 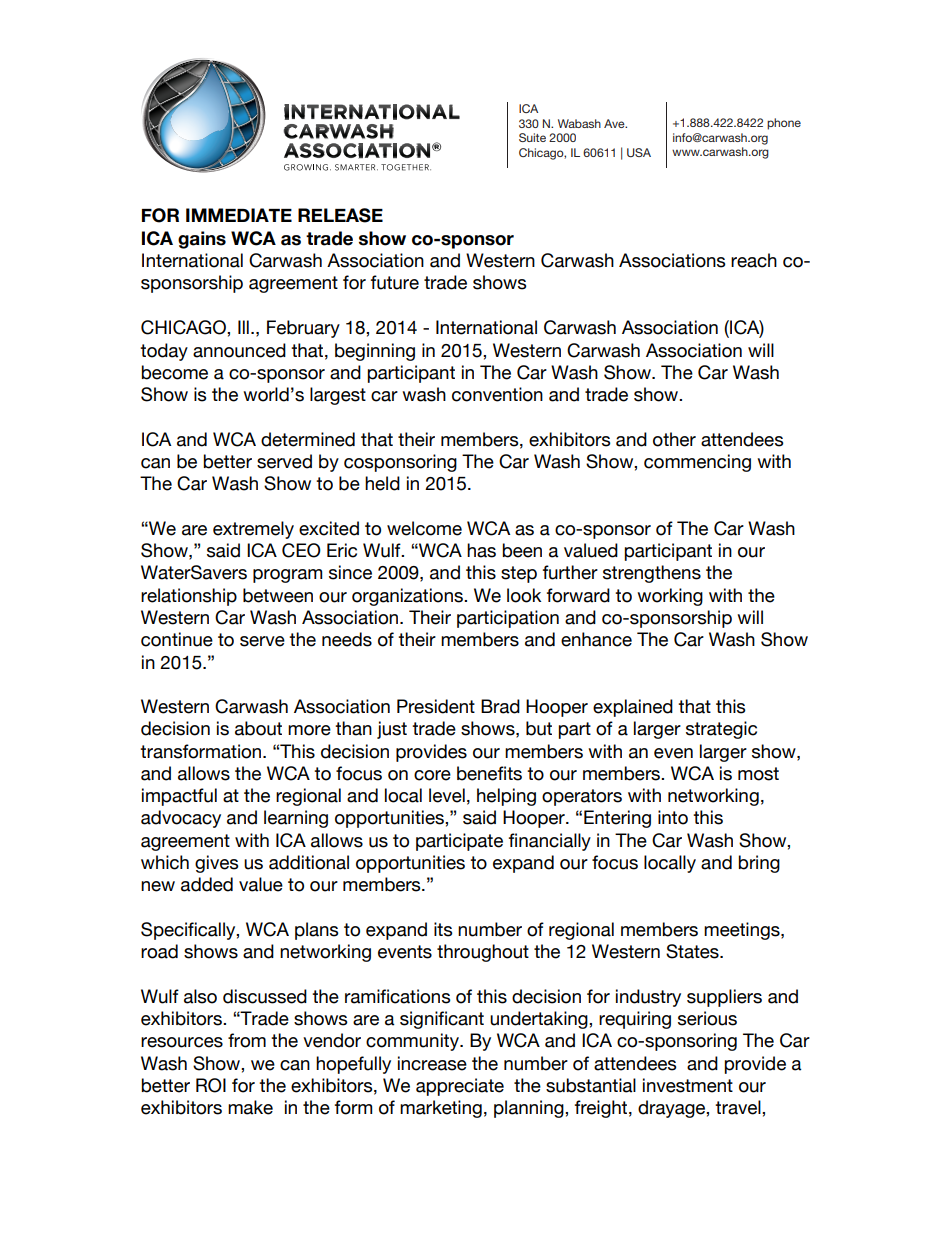 I want to click on Suite, so click(x=532, y=137).
